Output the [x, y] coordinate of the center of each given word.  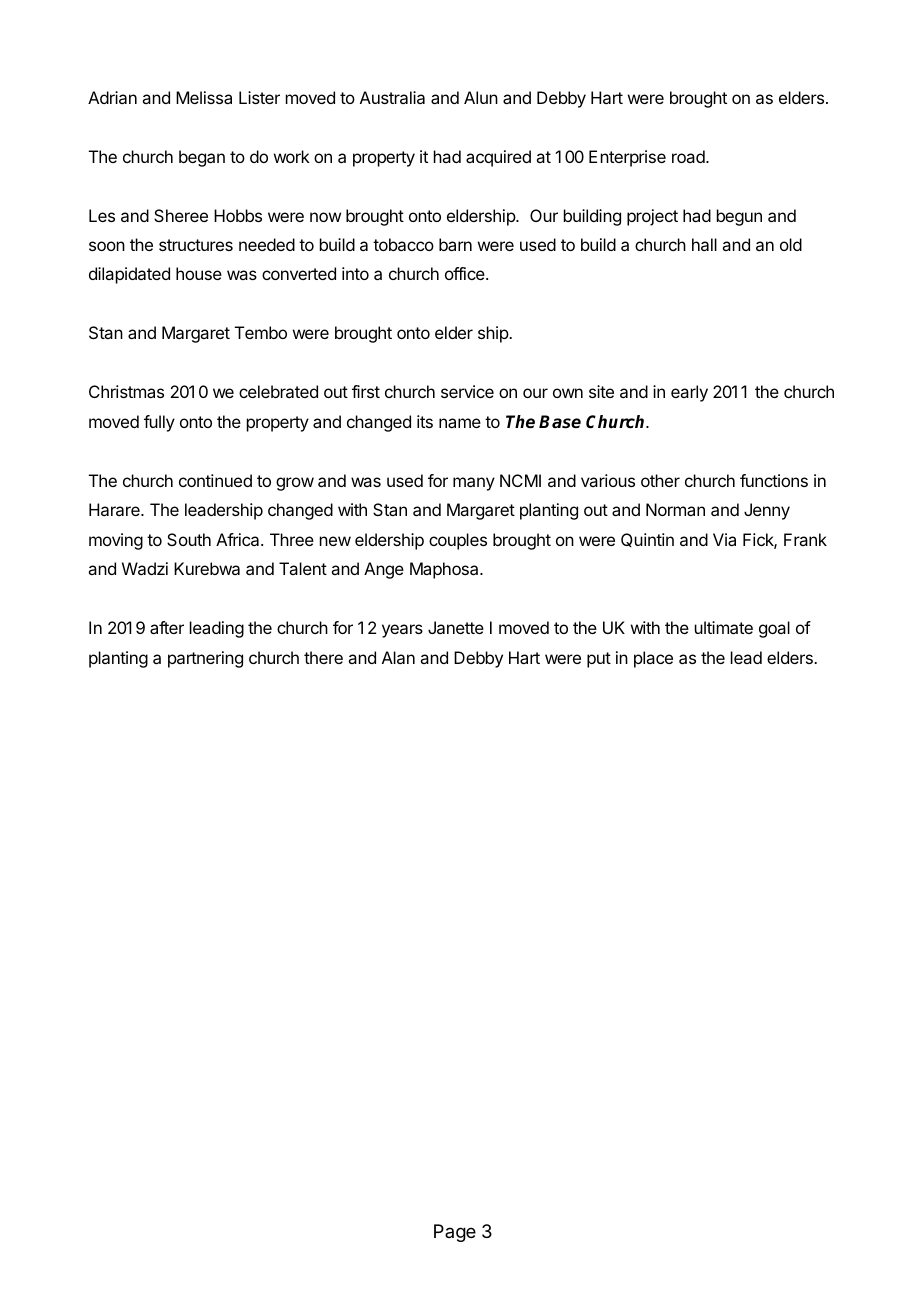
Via [724, 539]
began [202, 158]
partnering [205, 659]
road [689, 156]
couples [458, 541]
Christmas [126, 391]
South [189, 539]
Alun [481, 97]
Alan [398, 657]
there [323, 657]
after [167, 627]
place [653, 659]
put [599, 660]
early [689, 393]
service [467, 391]
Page [455, 1233]
